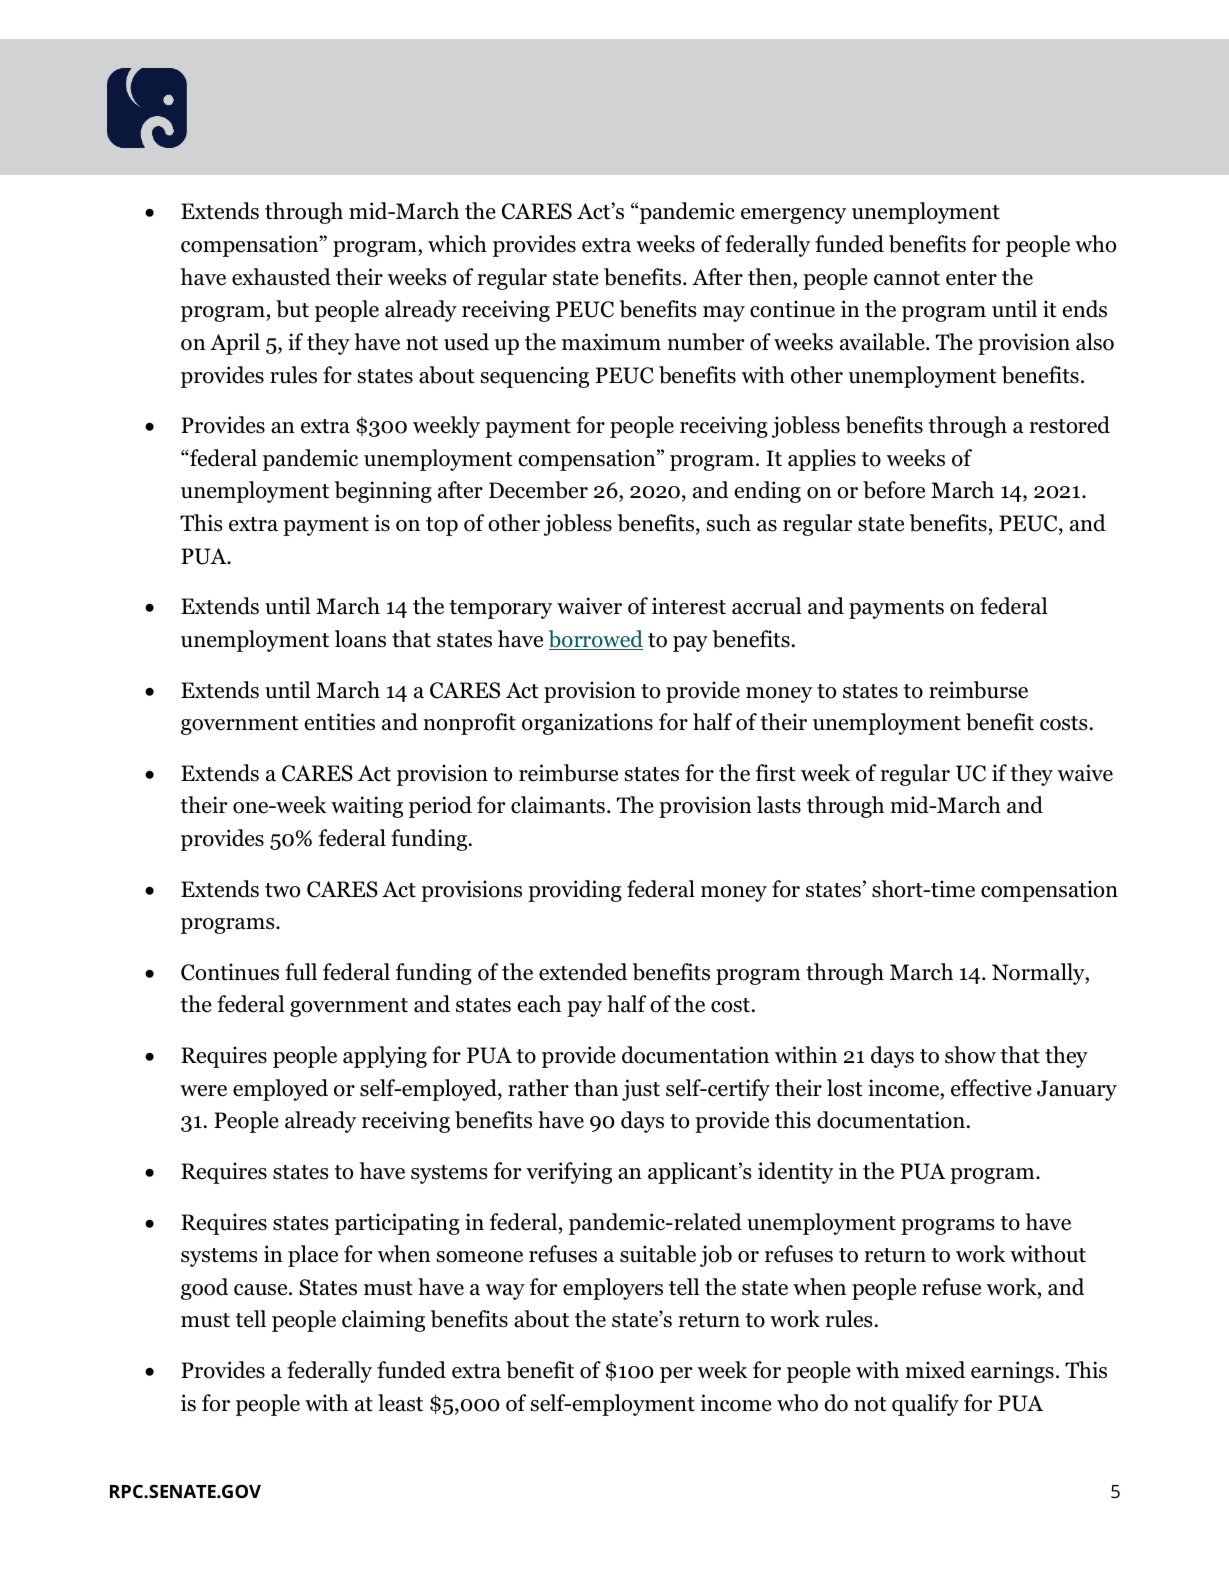 This screenshot has height=1590, width=1229. I want to click on exhausted, so click(281, 277).
